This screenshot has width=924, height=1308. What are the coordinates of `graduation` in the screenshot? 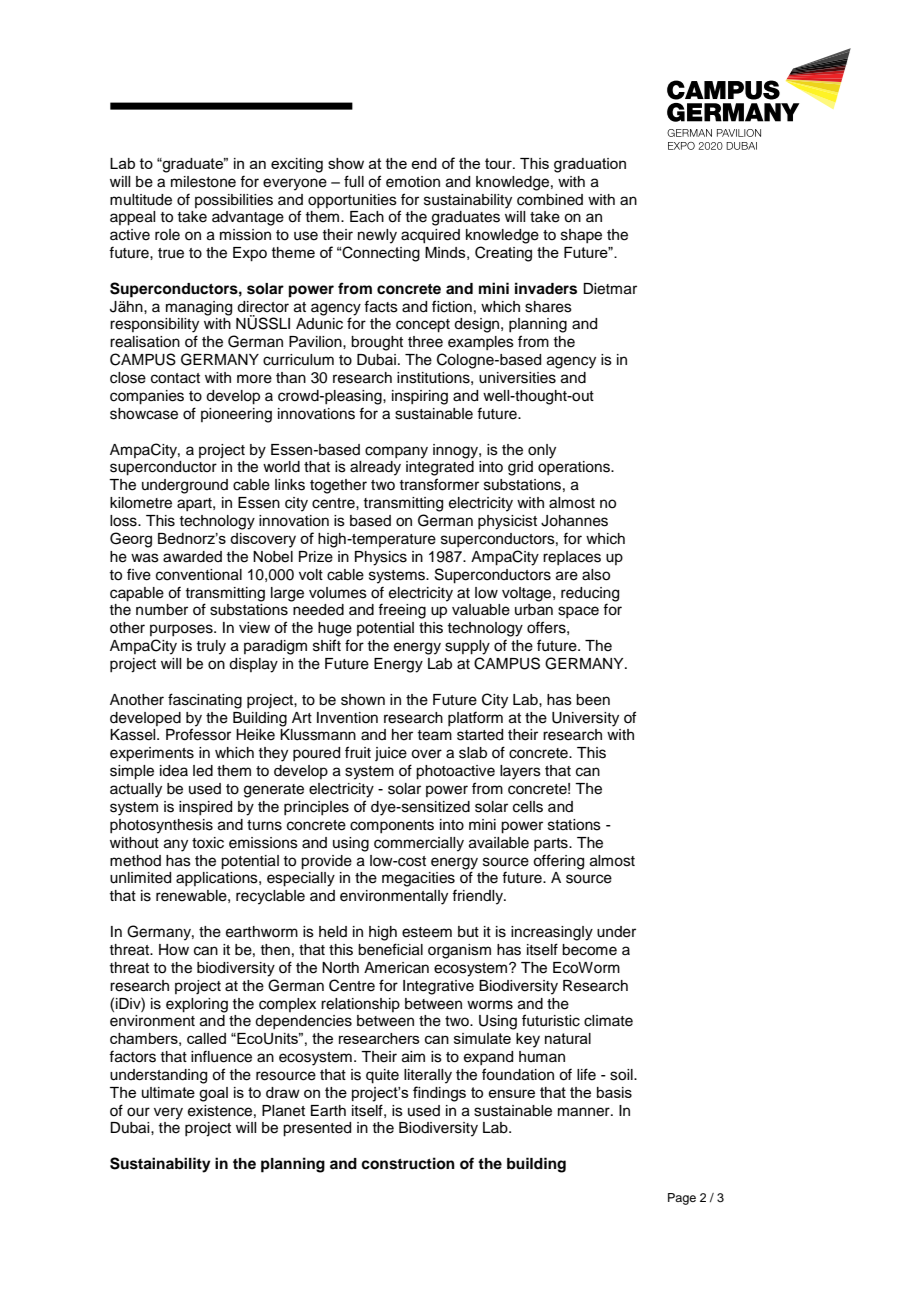 It's located at (590, 165).
